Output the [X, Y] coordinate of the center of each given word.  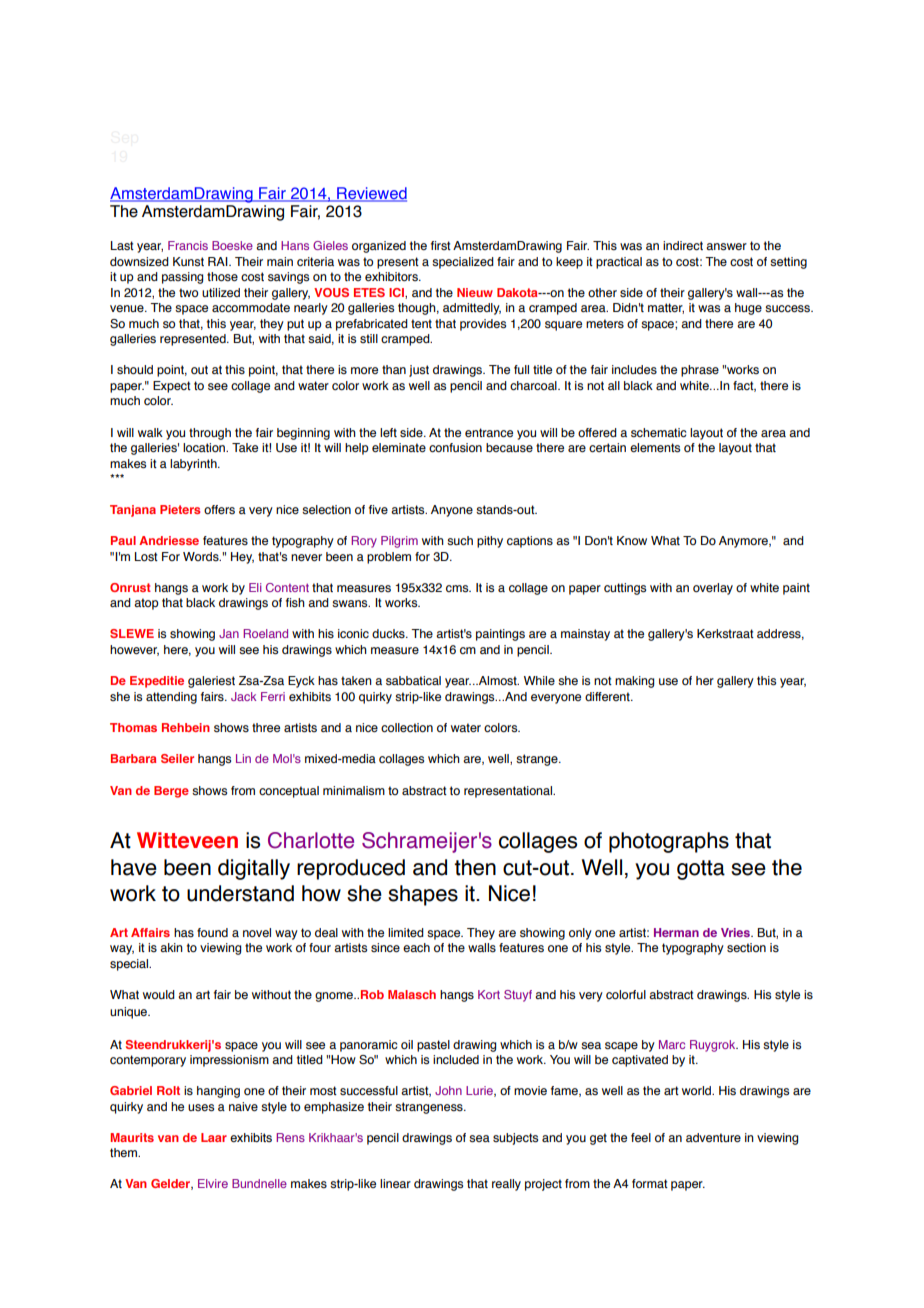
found [212, 932]
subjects [515, 1139]
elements [655, 448]
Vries [736, 932]
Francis [188, 245]
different [608, 696]
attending [171, 698]
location [205, 447]
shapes [423, 895]
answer [726, 247]
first [441, 245]
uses [201, 1108]
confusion [455, 447]
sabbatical [413, 680]
